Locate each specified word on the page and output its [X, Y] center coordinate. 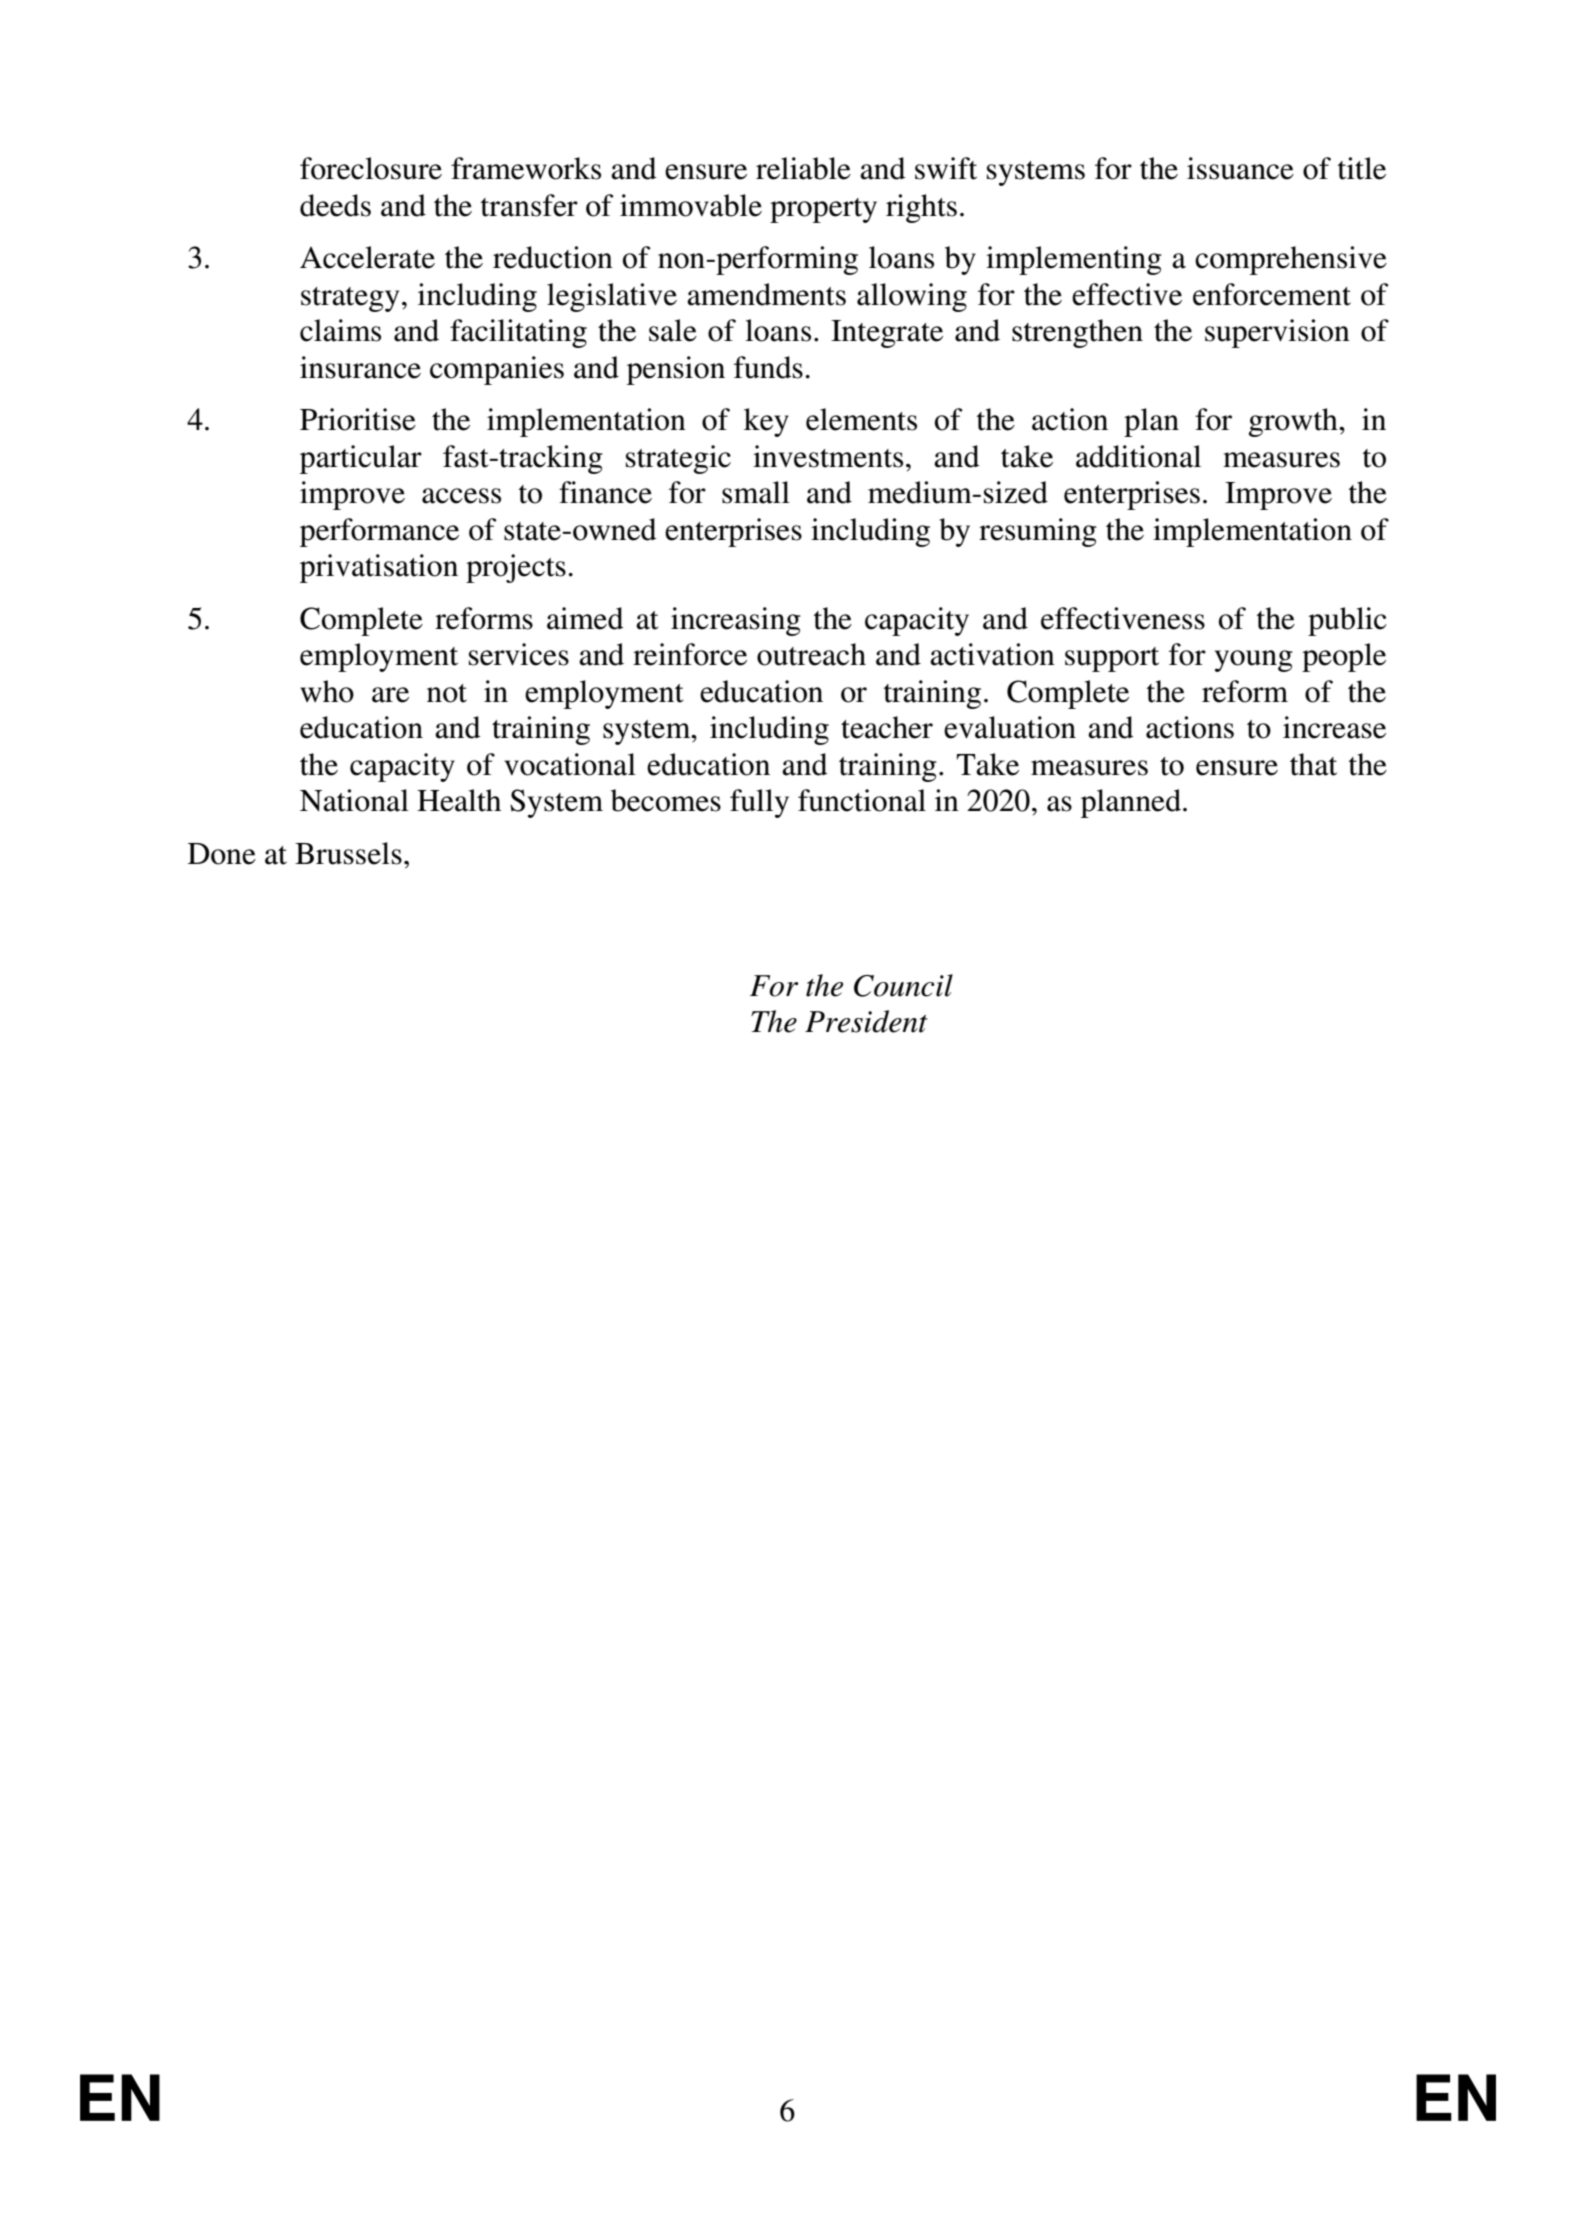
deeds [335, 205]
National [354, 800]
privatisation [379, 568]
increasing [736, 621]
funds [768, 367]
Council [903, 985]
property [823, 210]
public [1347, 621]
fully [759, 803]
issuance [1240, 168]
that [1313, 764]
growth [1294, 422]
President [866, 1021]
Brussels [348, 853]
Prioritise [358, 419]
